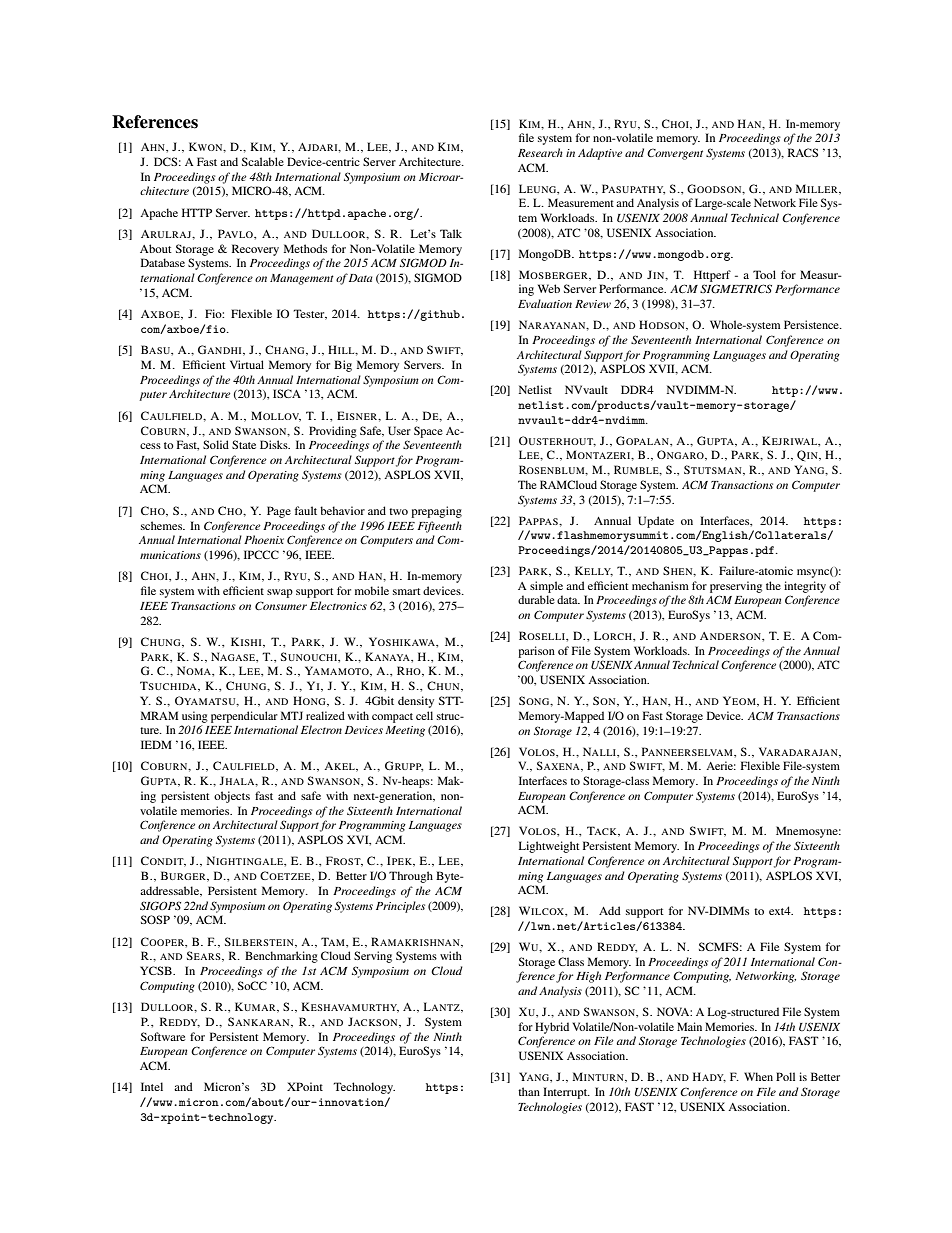 The width and height of the screenshot is (952, 1233). Describe the element at coordinates (263, 161) in the screenshot. I see `Scalable` at that location.
